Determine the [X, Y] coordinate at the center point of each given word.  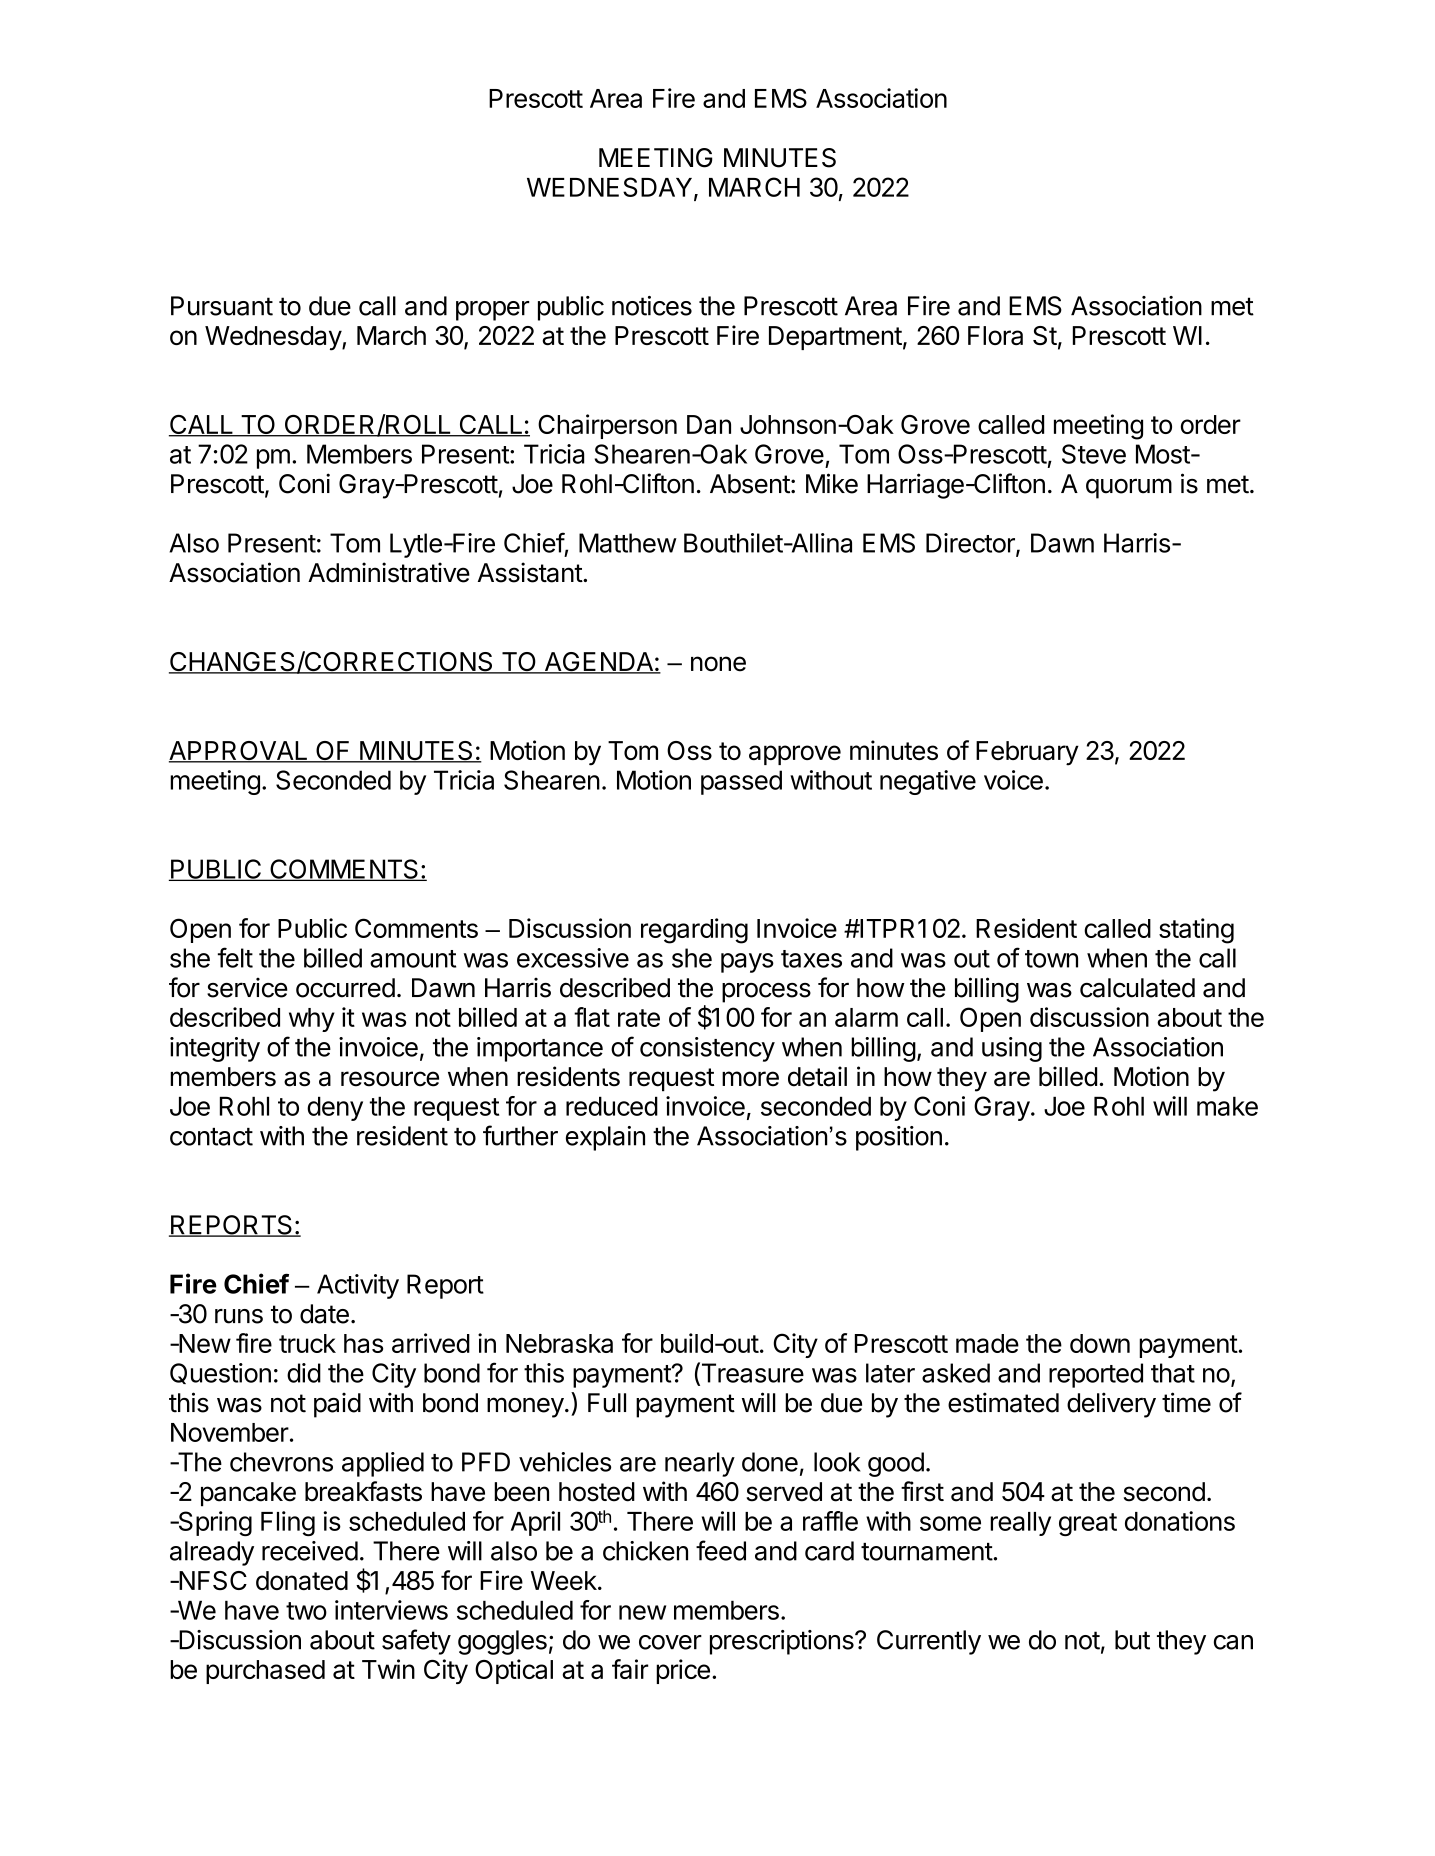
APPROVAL [239, 752]
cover [670, 1642]
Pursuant [222, 306]
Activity [358, 1286]
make [1227, 1106]
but [1132, 1640]
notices [652, 306]
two [306, 1611]
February [1027, 753]
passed [741, 782]
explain [605, 1138]
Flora [995, 335]
